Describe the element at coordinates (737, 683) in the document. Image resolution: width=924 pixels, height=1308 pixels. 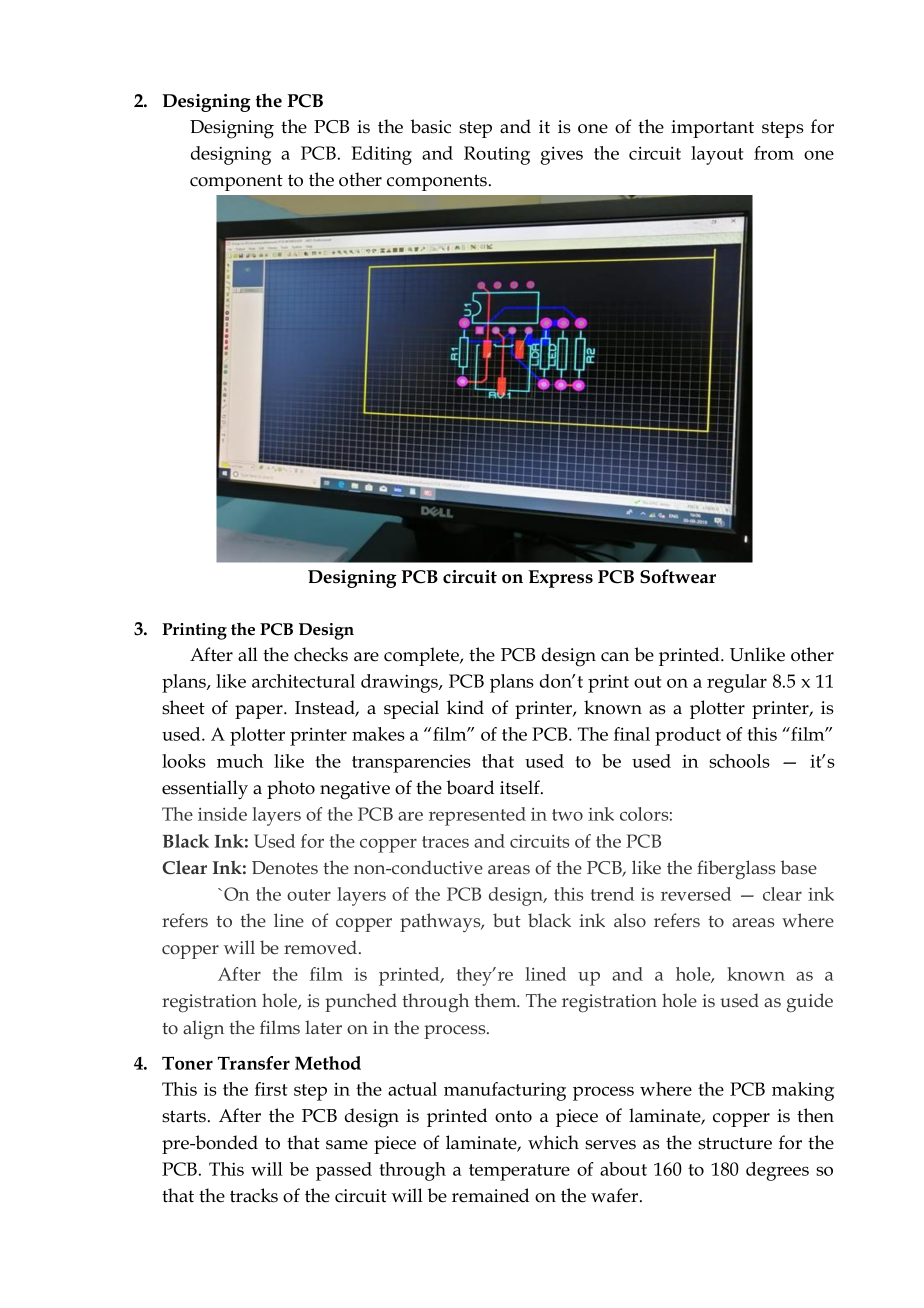
I see `regular` at that location.
